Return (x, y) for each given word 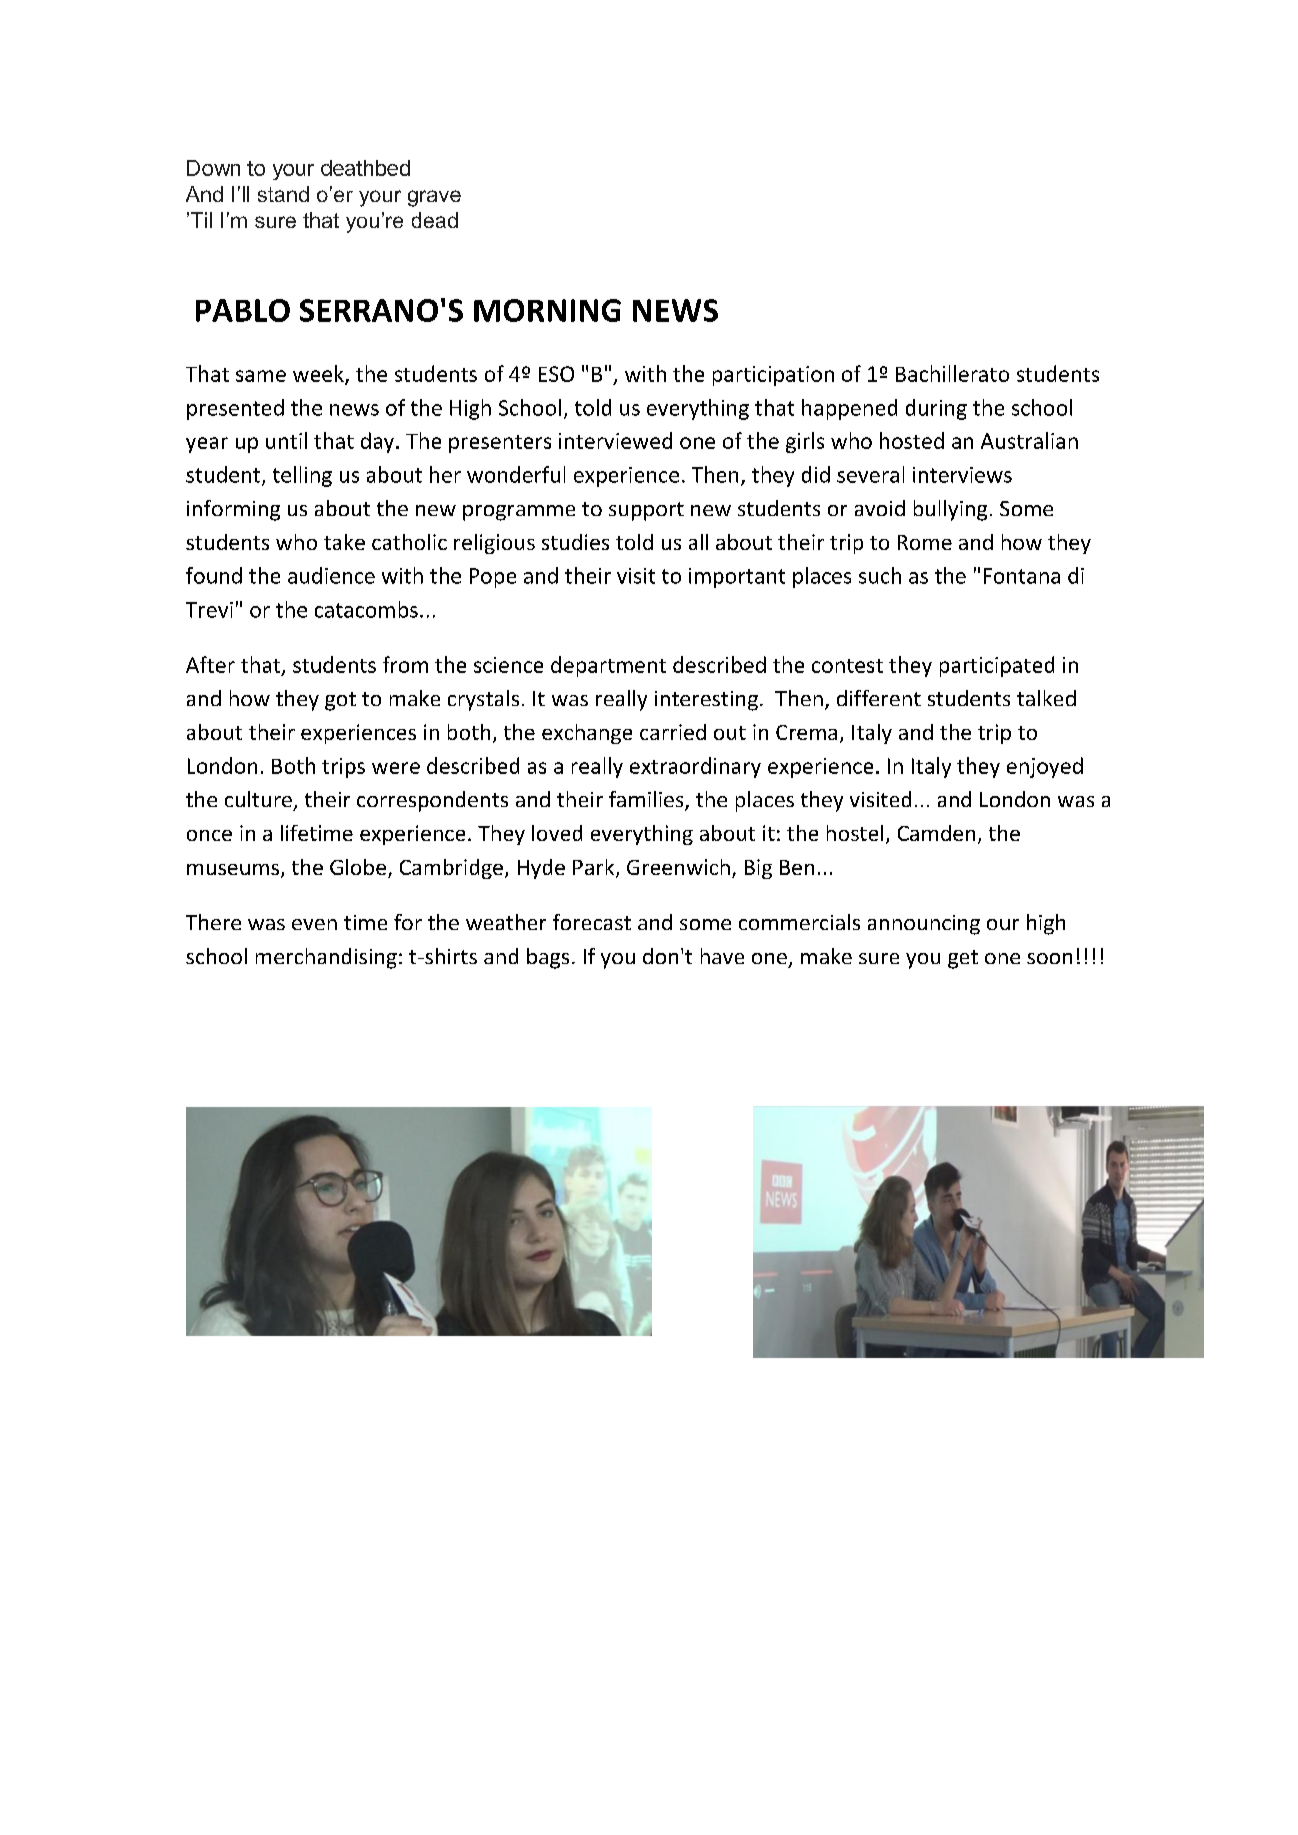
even (314, 924)
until (286, 440)
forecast (592, 922)
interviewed (615, 440)
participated (997, 666)
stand (283, 194)
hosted (912, 440)
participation (773, 376)
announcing (924, 925)
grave (434, 198)
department (608, 666)
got (340, 701)
